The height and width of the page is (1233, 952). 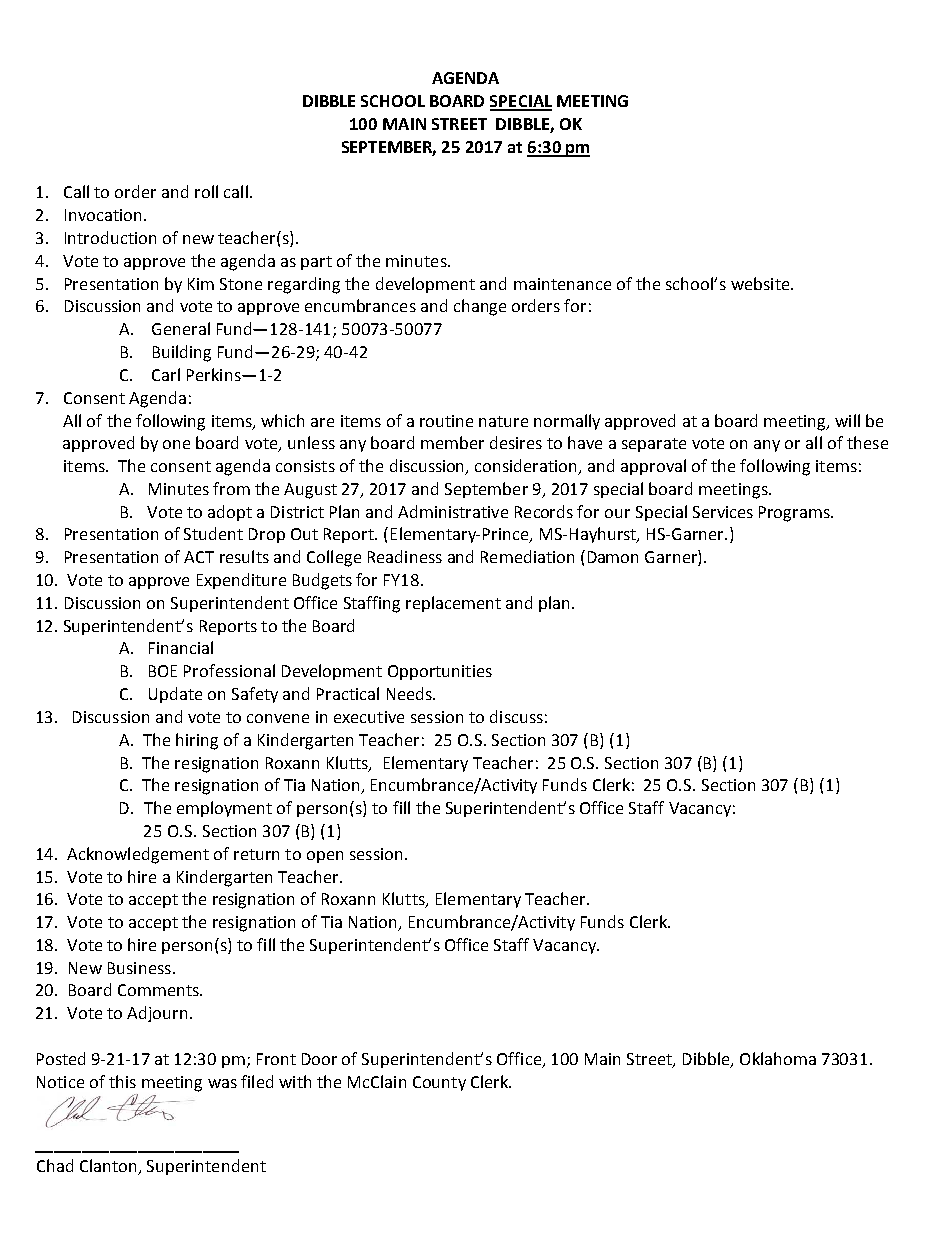 I want to click on Oklahoma, so click(x=778, y=1058).
